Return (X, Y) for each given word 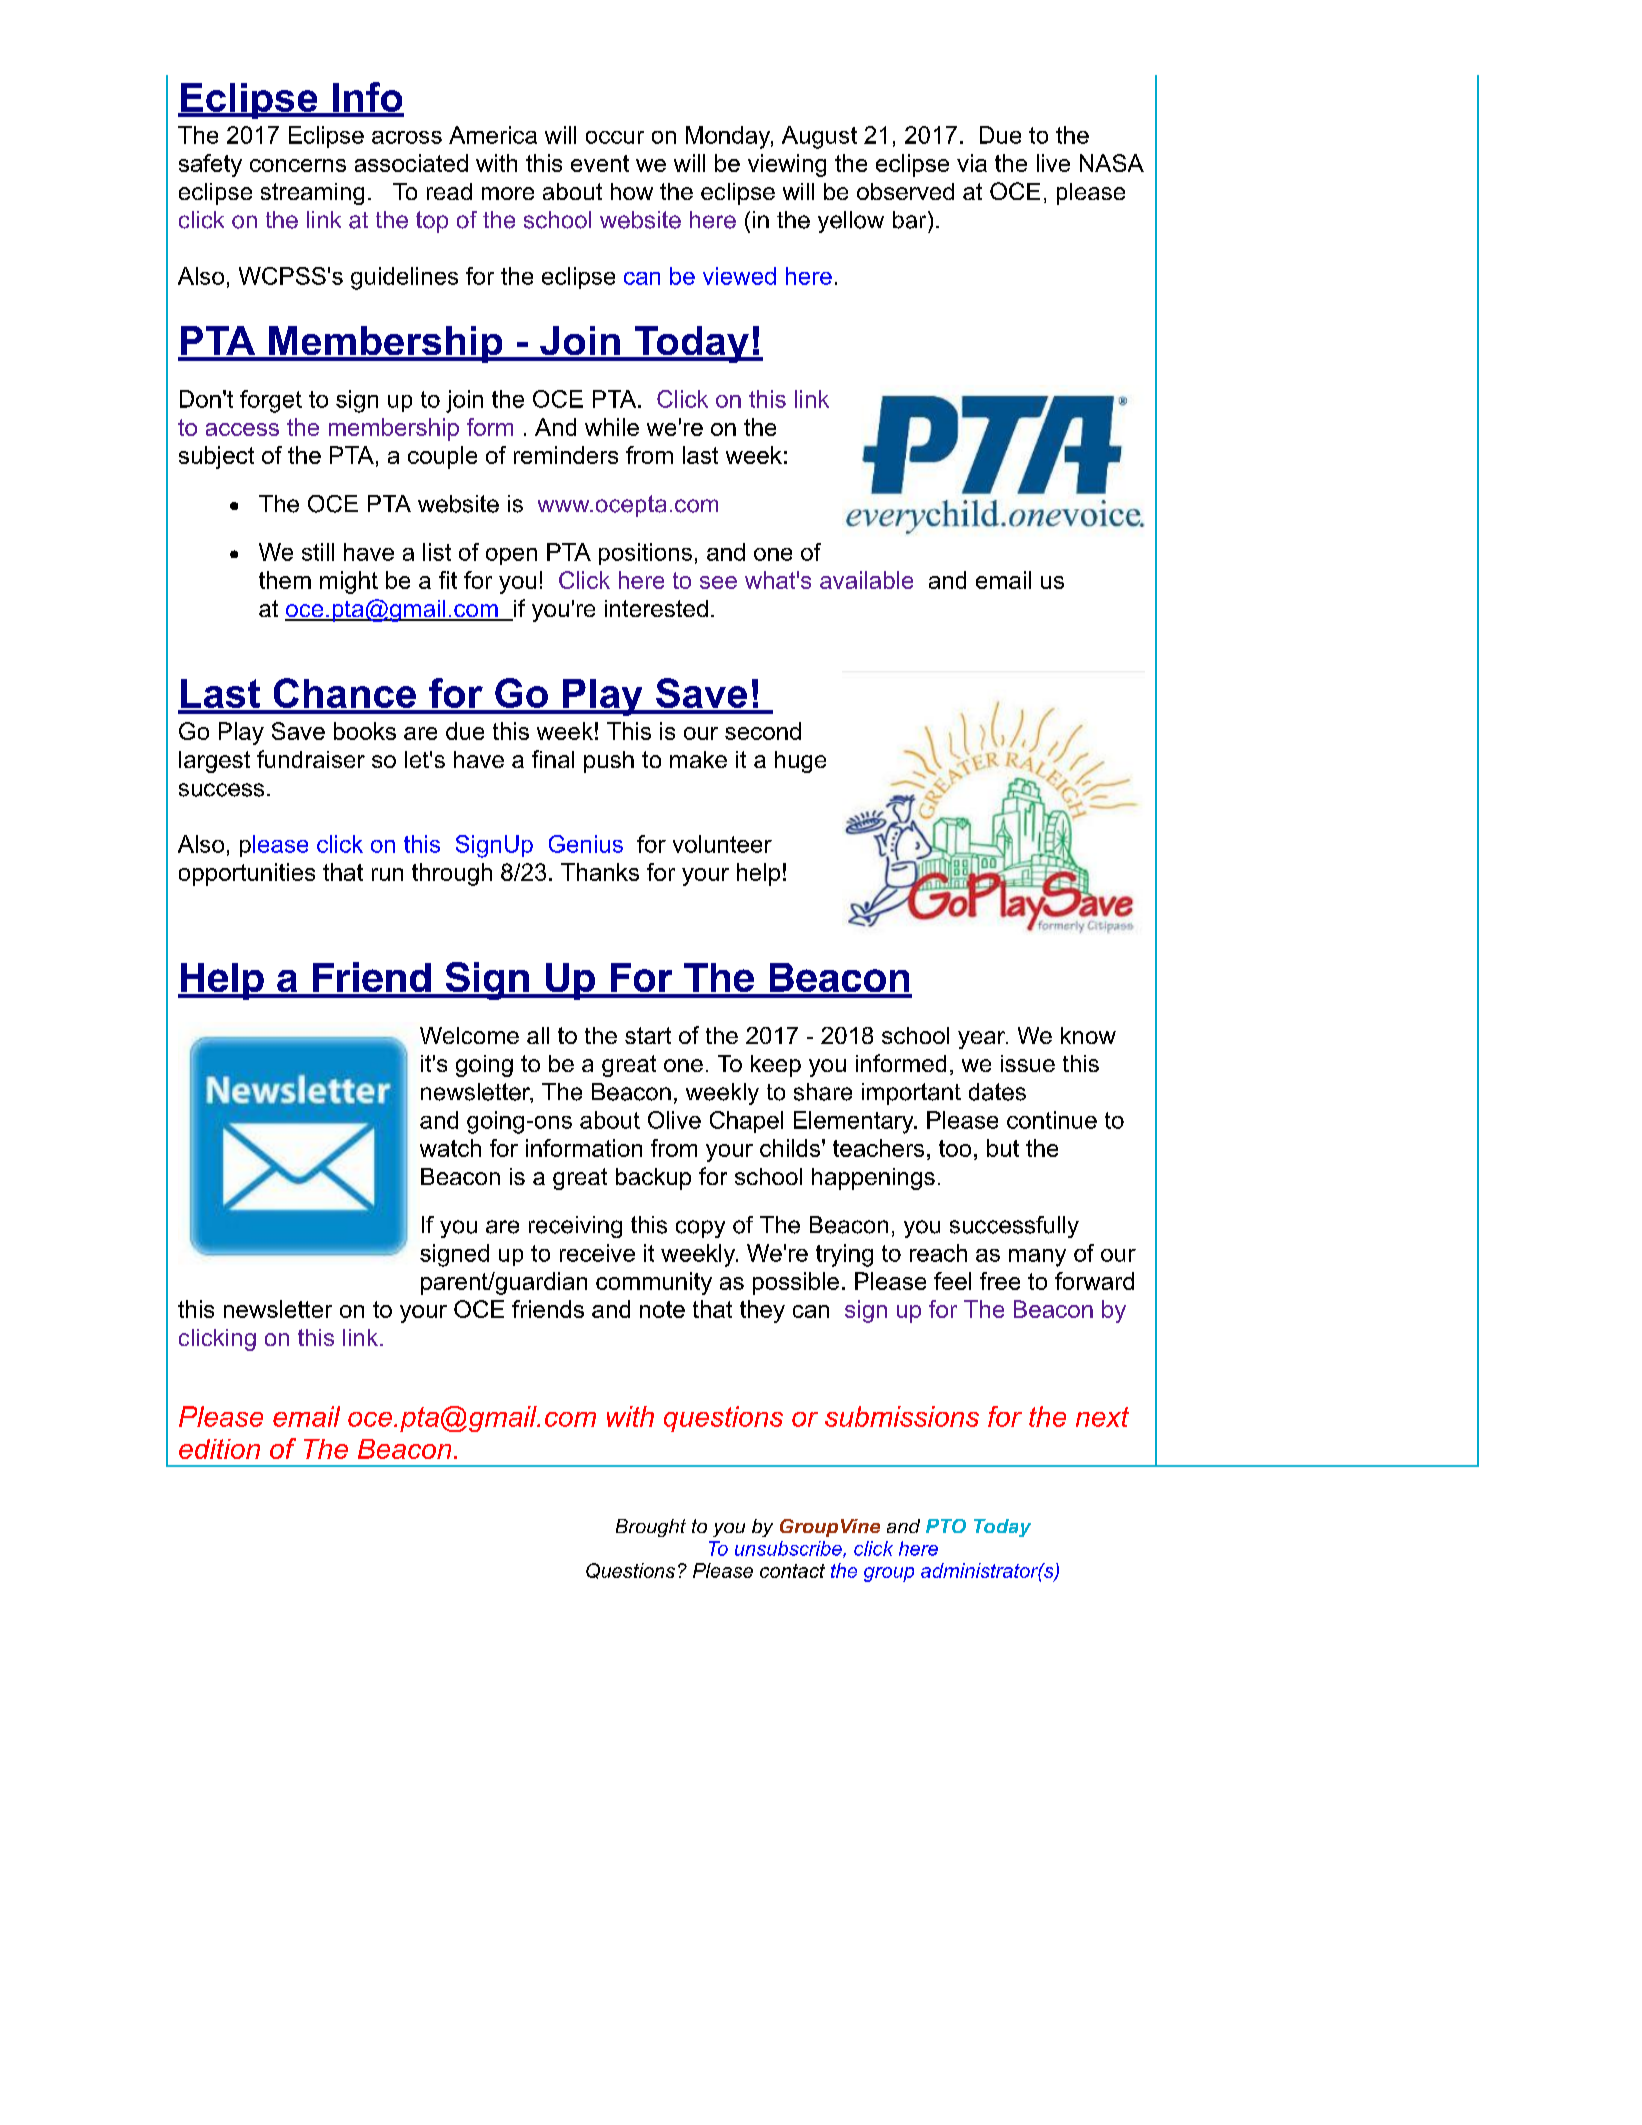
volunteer (722, 844)
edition (219, 1449)
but (1003, 1148)
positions (645, 554)
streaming (312, 194)
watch (450, 1148)
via (972, 163)
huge (800, 762)
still (318, 552)
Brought (651, 1528)
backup (653, 1179)
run (387, 874)
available (866, 580)
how (632, 191)
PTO (946, 1526)
